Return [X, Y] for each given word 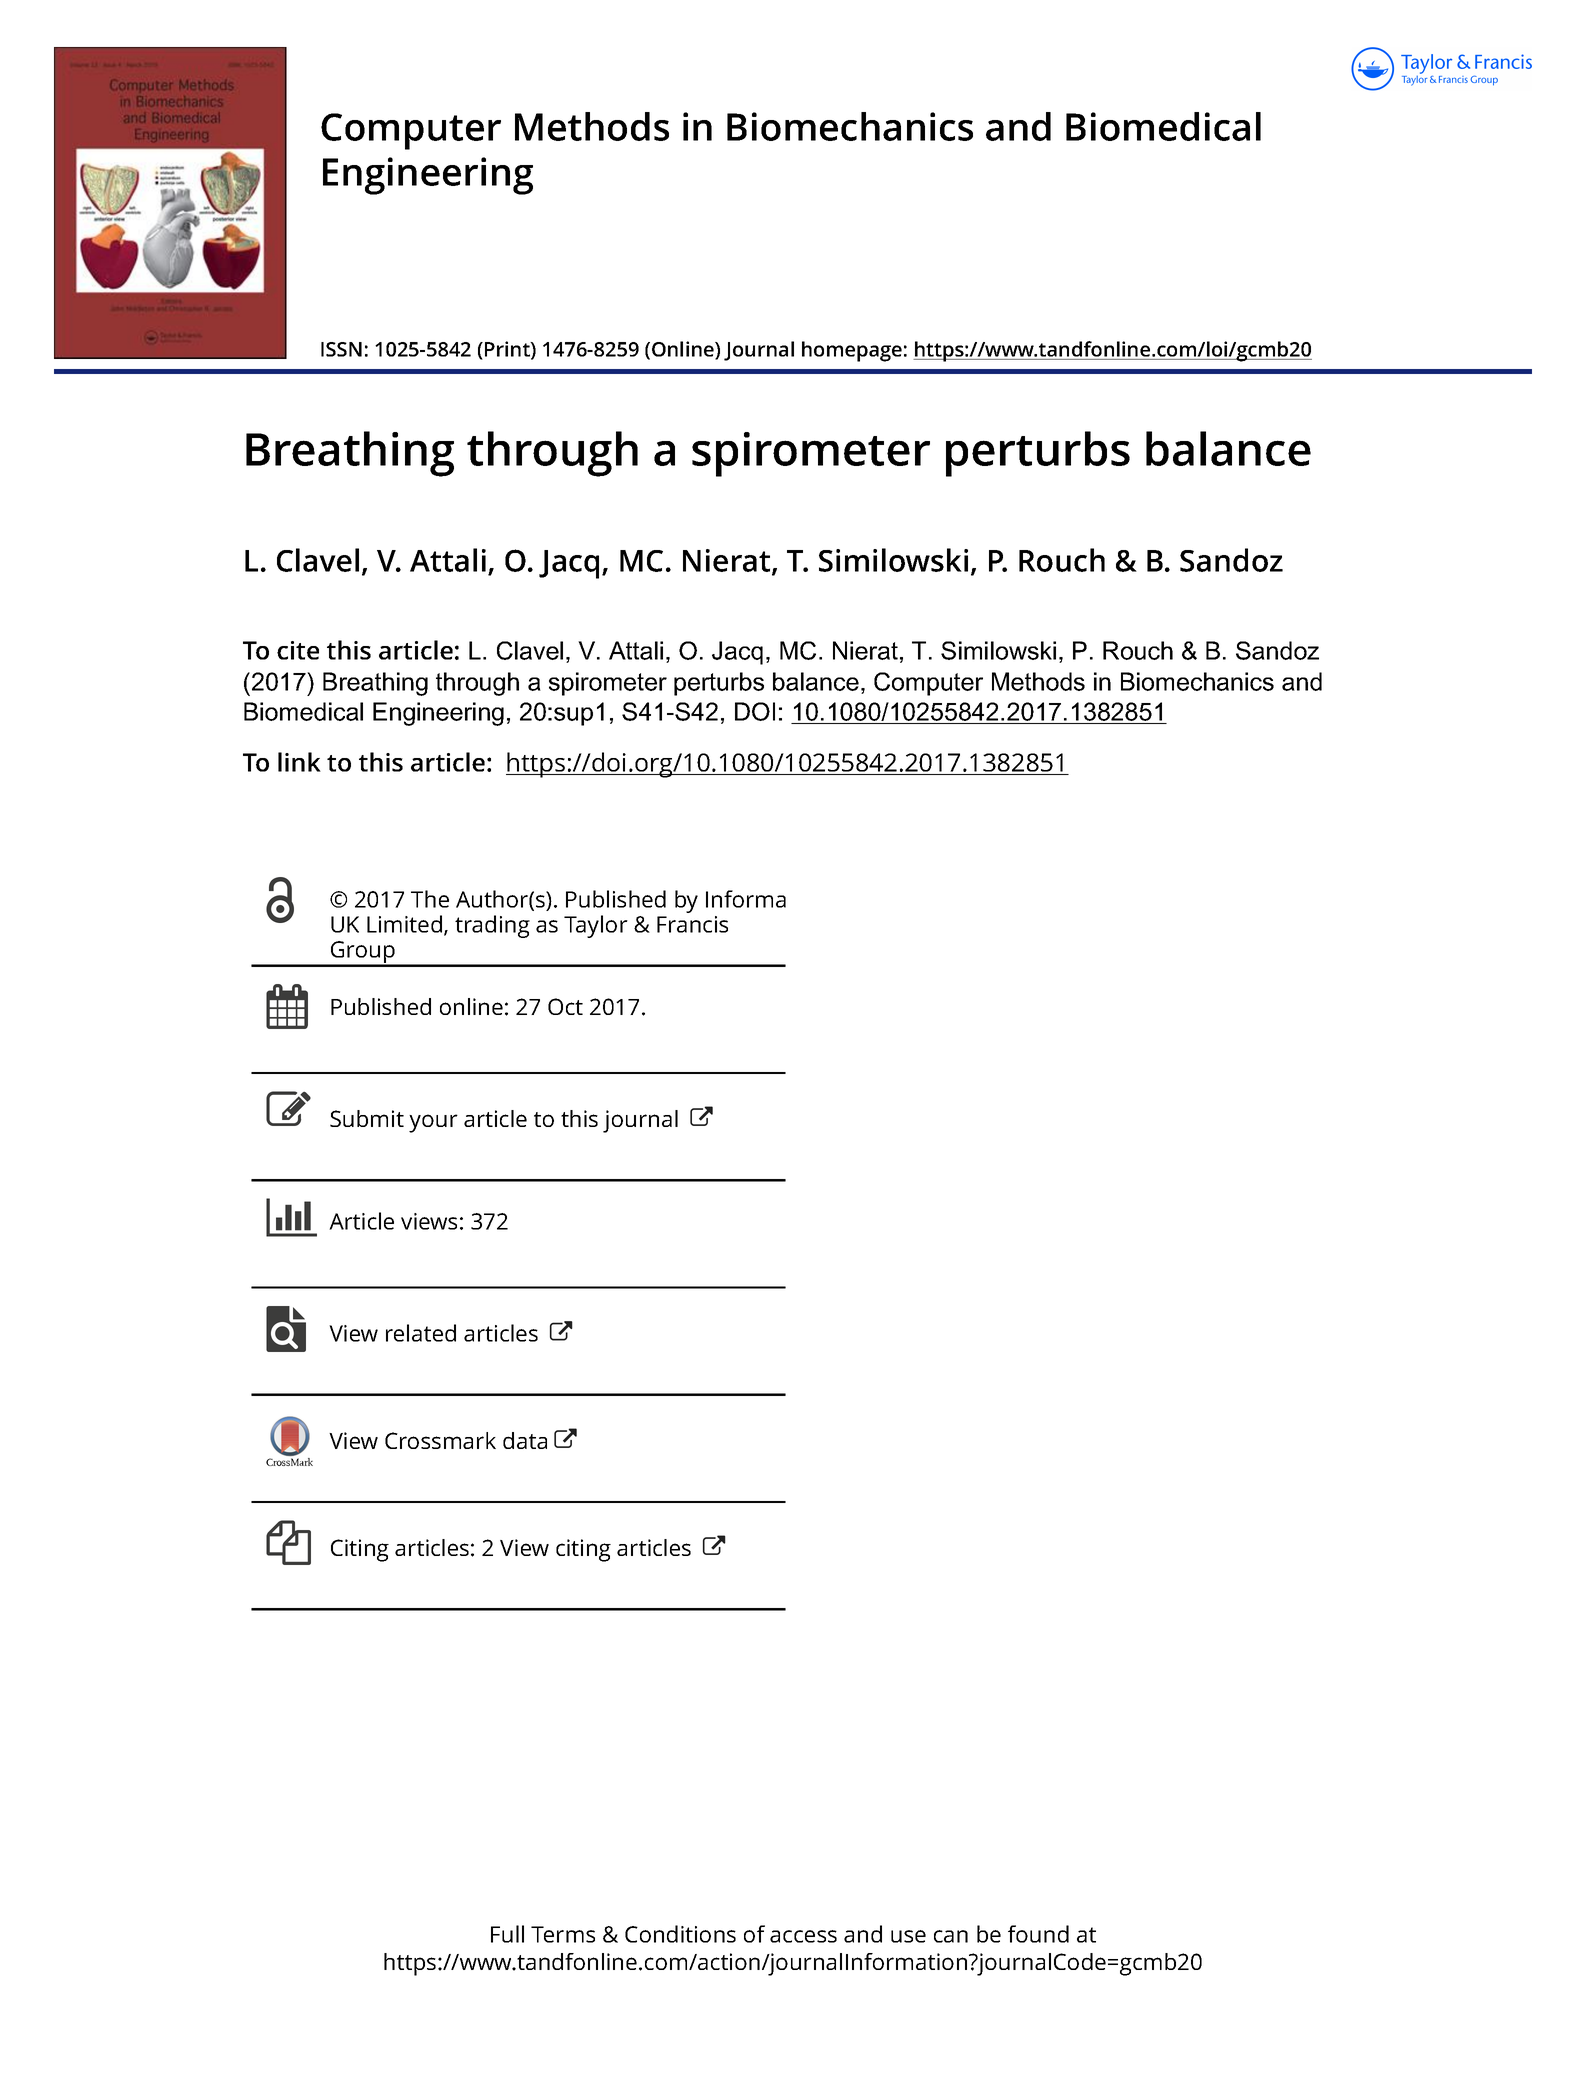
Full [507, 1934]
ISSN [341, 349]
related [421, 1333]
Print [508, 350]
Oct [565, 1006]
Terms [563, 1934]
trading [492, 926]
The [430, 899]
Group [362, 953]
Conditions [680, 1934]
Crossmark [440, 1440]
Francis [692, 924]
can [951, 1936]
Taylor [596, 926]
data [525, 1440]
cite [298, 650]
